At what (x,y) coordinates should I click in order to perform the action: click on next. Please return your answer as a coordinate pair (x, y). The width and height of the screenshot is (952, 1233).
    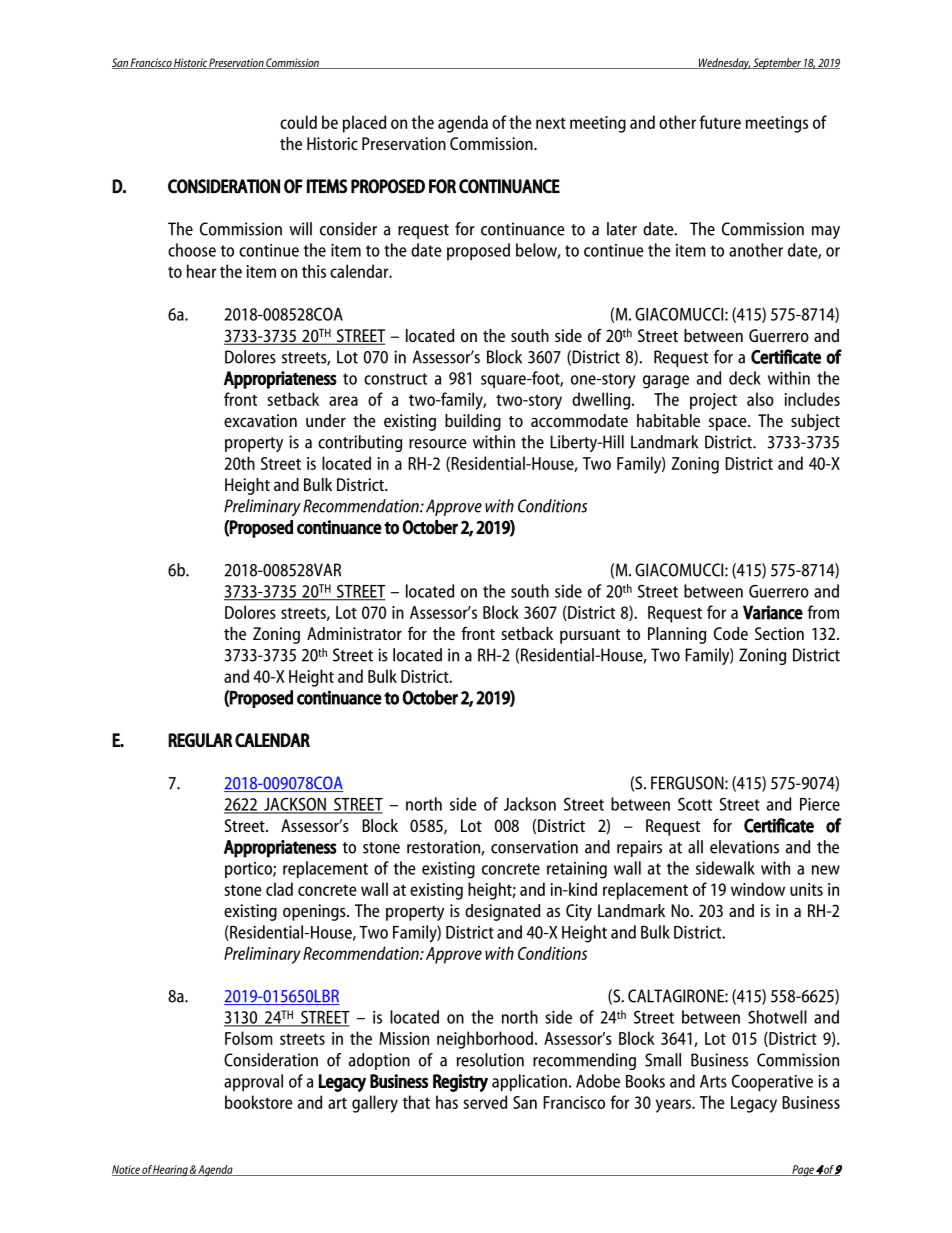
    Looking at the image, I should click on (551, 123).
